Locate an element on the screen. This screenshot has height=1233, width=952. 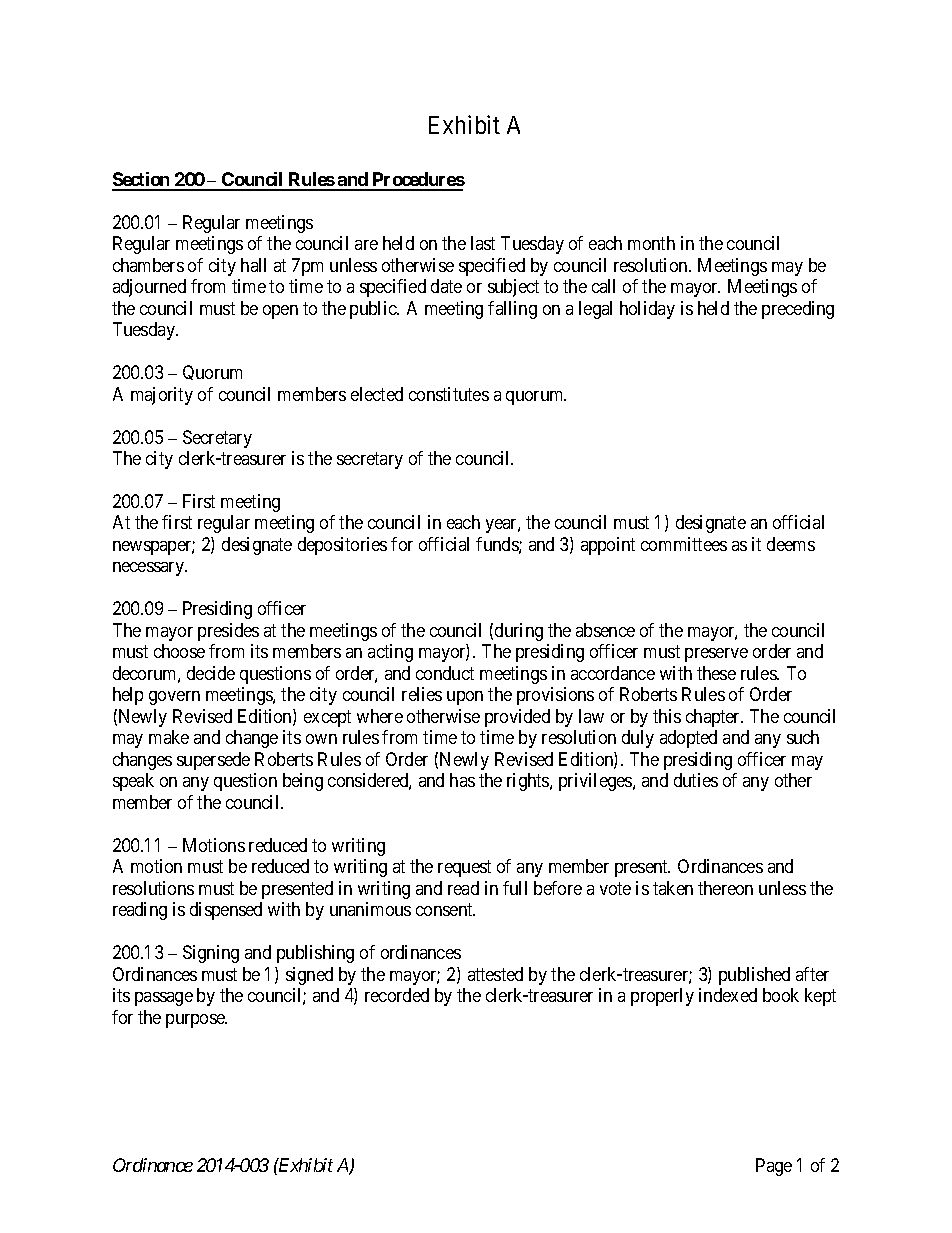
preserve is located at coordinates (716, 655).
